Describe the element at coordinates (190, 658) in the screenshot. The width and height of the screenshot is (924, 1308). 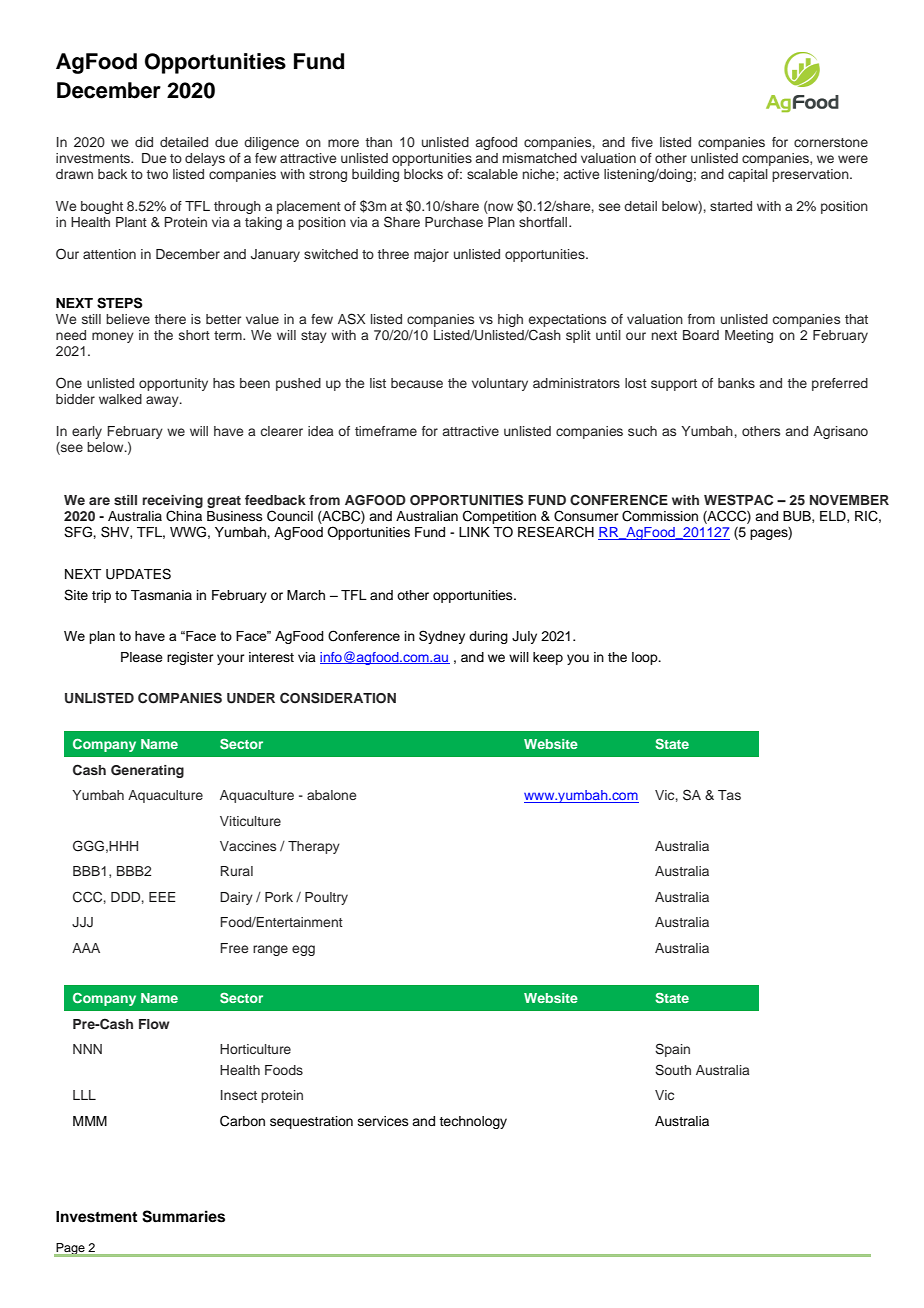
I see `register` at that location.
